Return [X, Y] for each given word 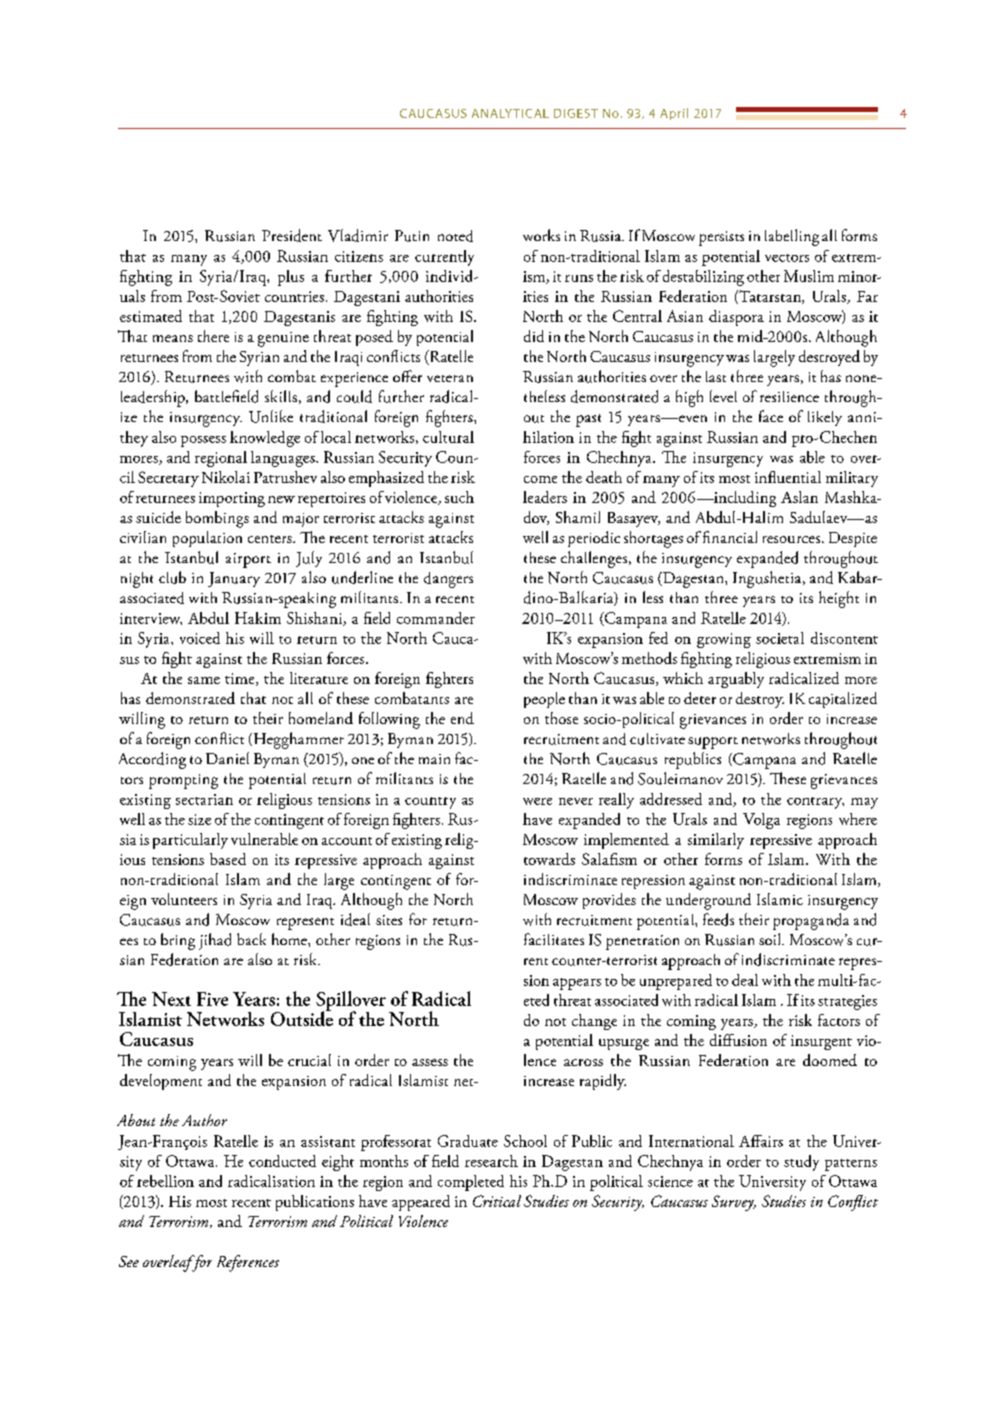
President [292, 235]
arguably [736, 680]
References [248, 1263]
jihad [215, 941]
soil [771, 939]
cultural [448, 437]
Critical [497, 1201]
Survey [734, 1203]
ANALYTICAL [510, 113]
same [204, 680]
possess [203, 441]
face [771, 416]
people [544, 700]
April [674, 114]
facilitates [554, 939]
